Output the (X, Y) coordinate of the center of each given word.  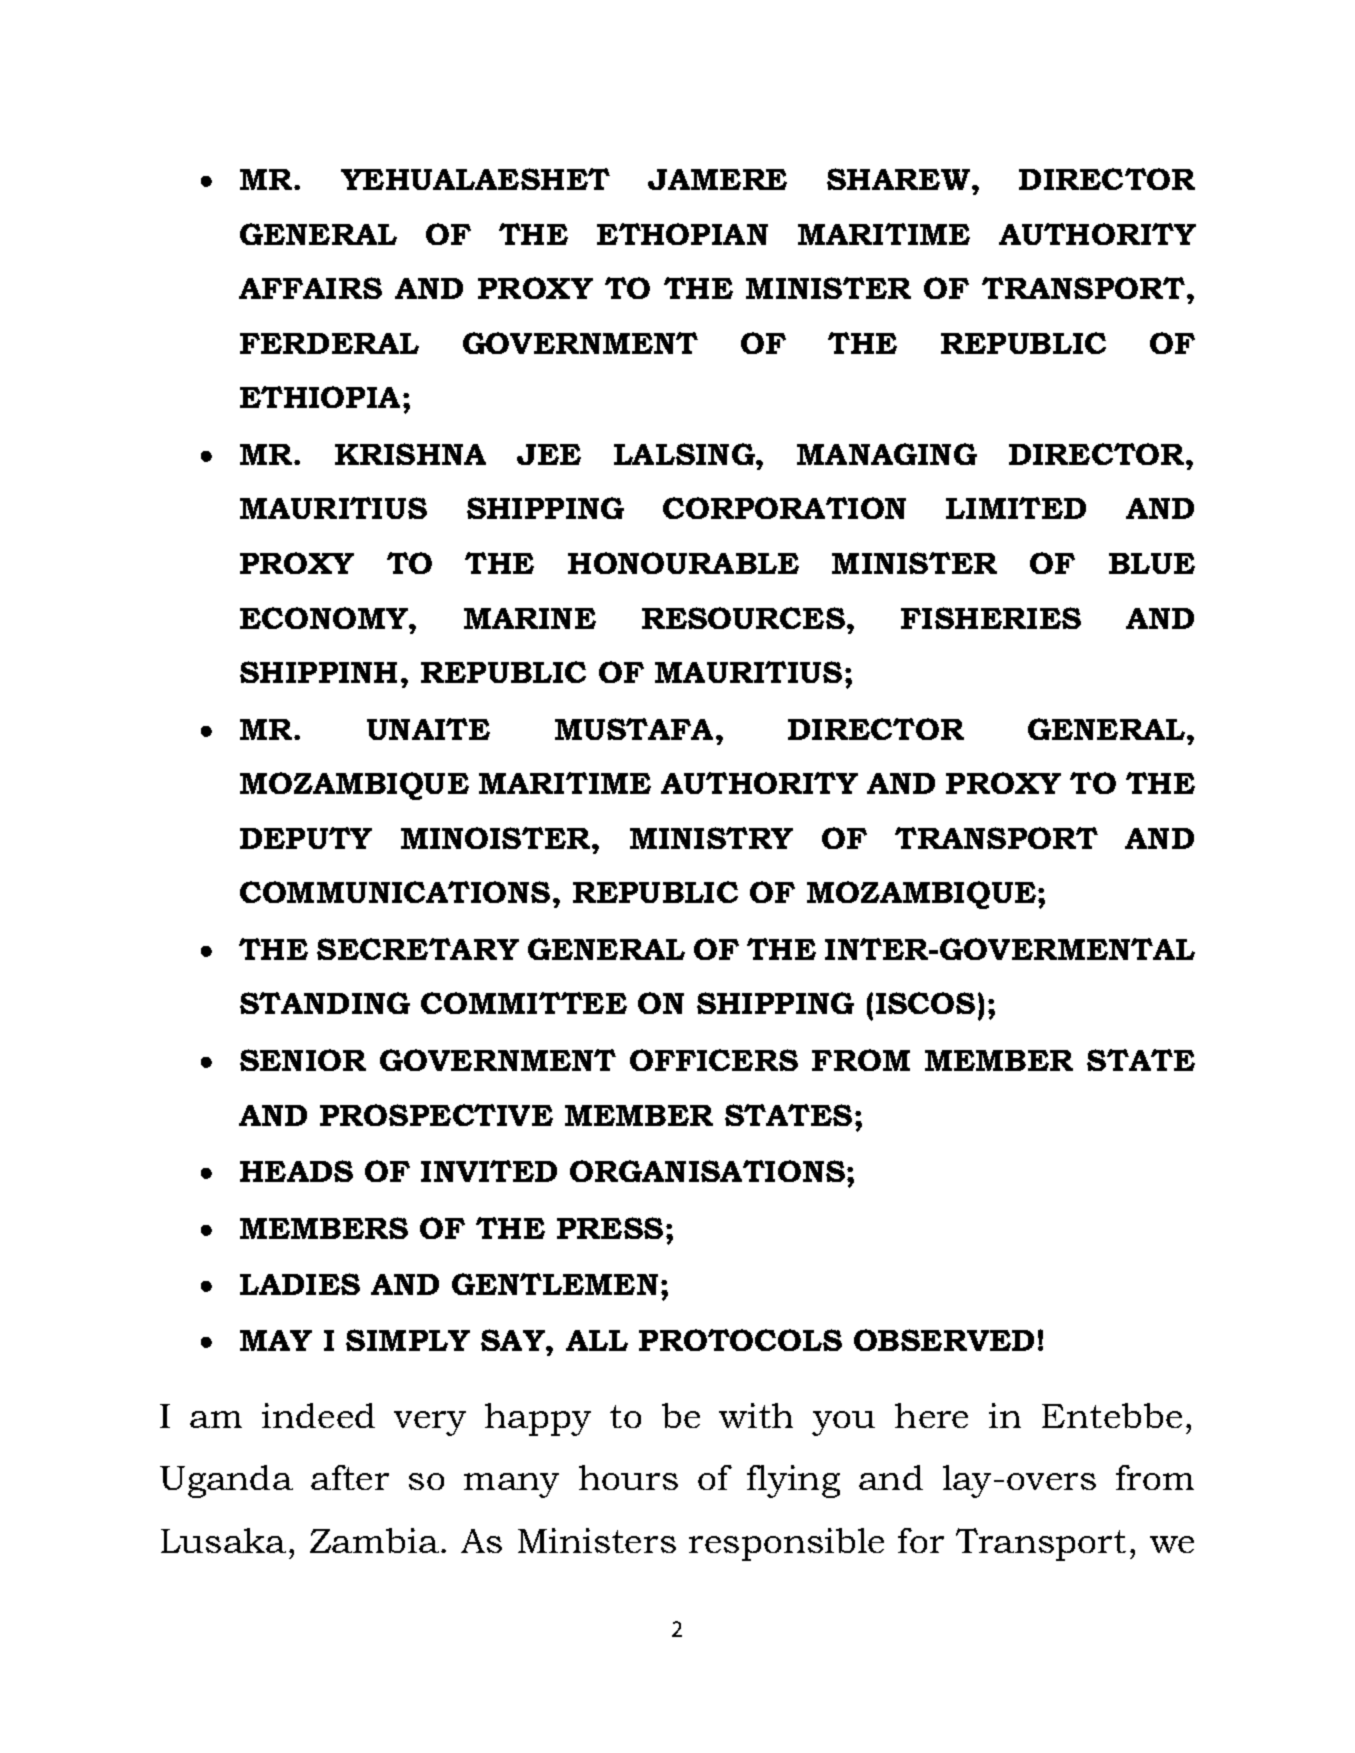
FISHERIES (991, 618)
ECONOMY (325, 618)
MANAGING (887, 454)
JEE (549, 454)
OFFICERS (714, 1060)
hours (628, 1477)
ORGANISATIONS (707, 1171)
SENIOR (303, 1060)
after (350, 1477)
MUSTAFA (634, 729)
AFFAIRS (310, 288)
